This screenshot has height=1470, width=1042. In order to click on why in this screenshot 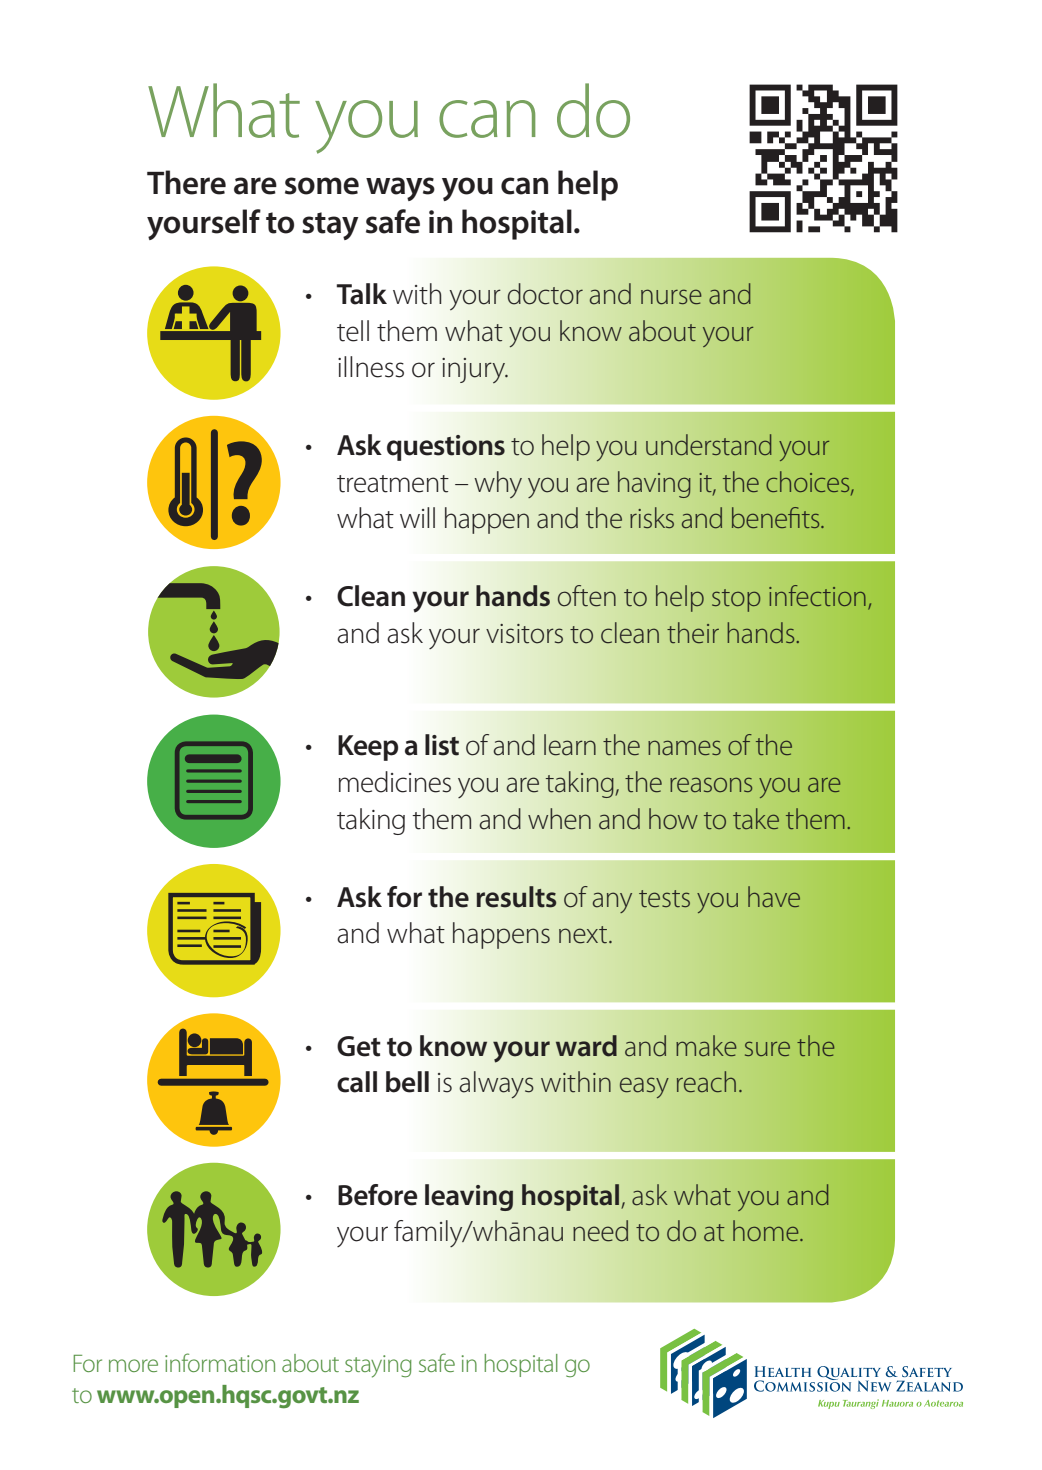, I will do `click(498, 484)`.
